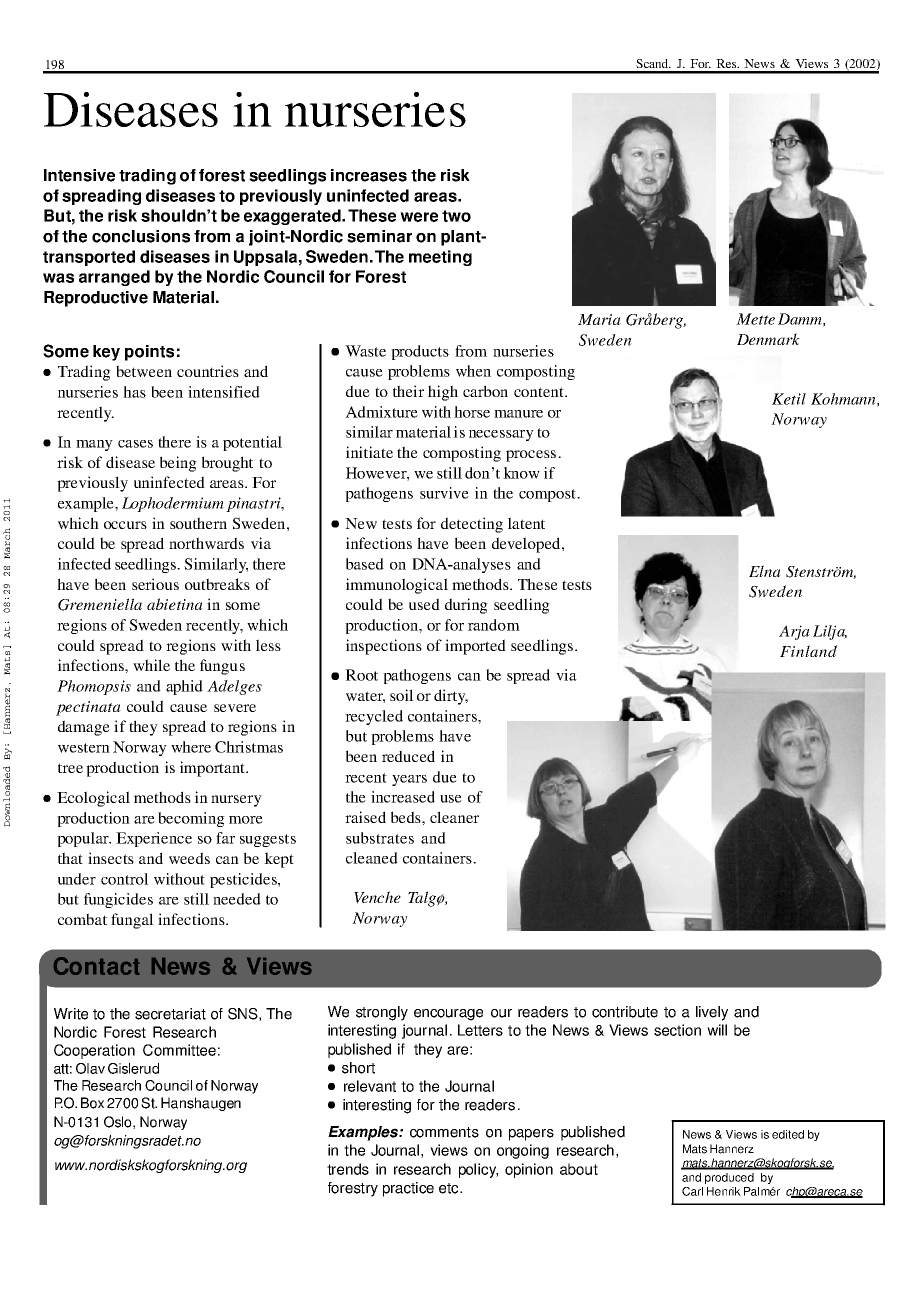  Describe the element at coordinates (808, 651) in the screenshot. I see `Finland` at that location.
